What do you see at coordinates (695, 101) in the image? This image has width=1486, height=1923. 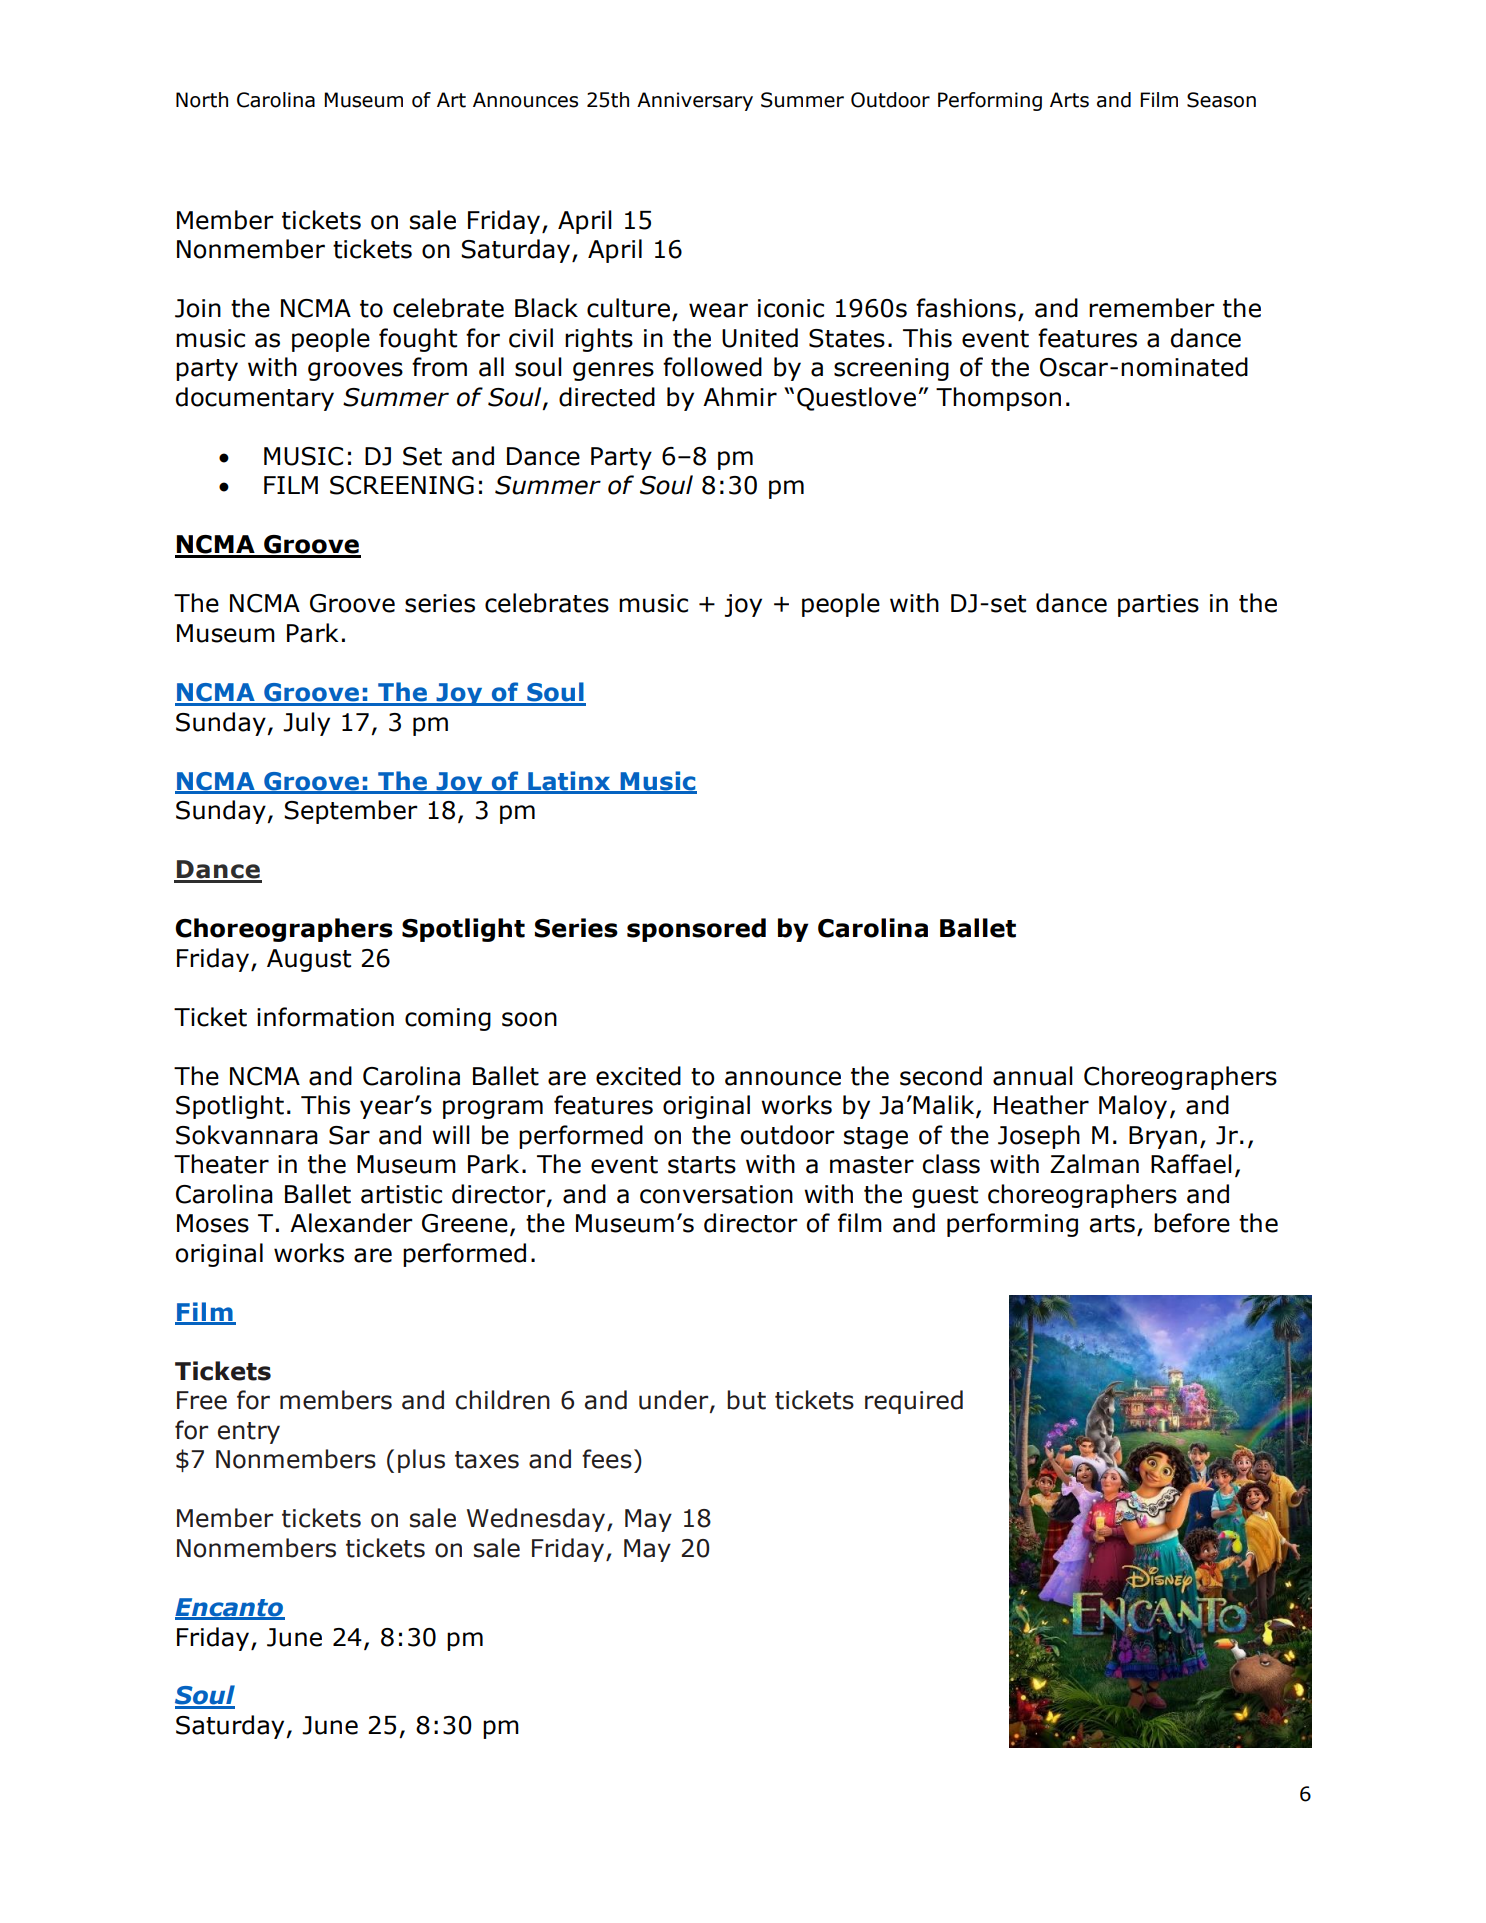 I see `Anniversary` at bounding box center [695, 101].
